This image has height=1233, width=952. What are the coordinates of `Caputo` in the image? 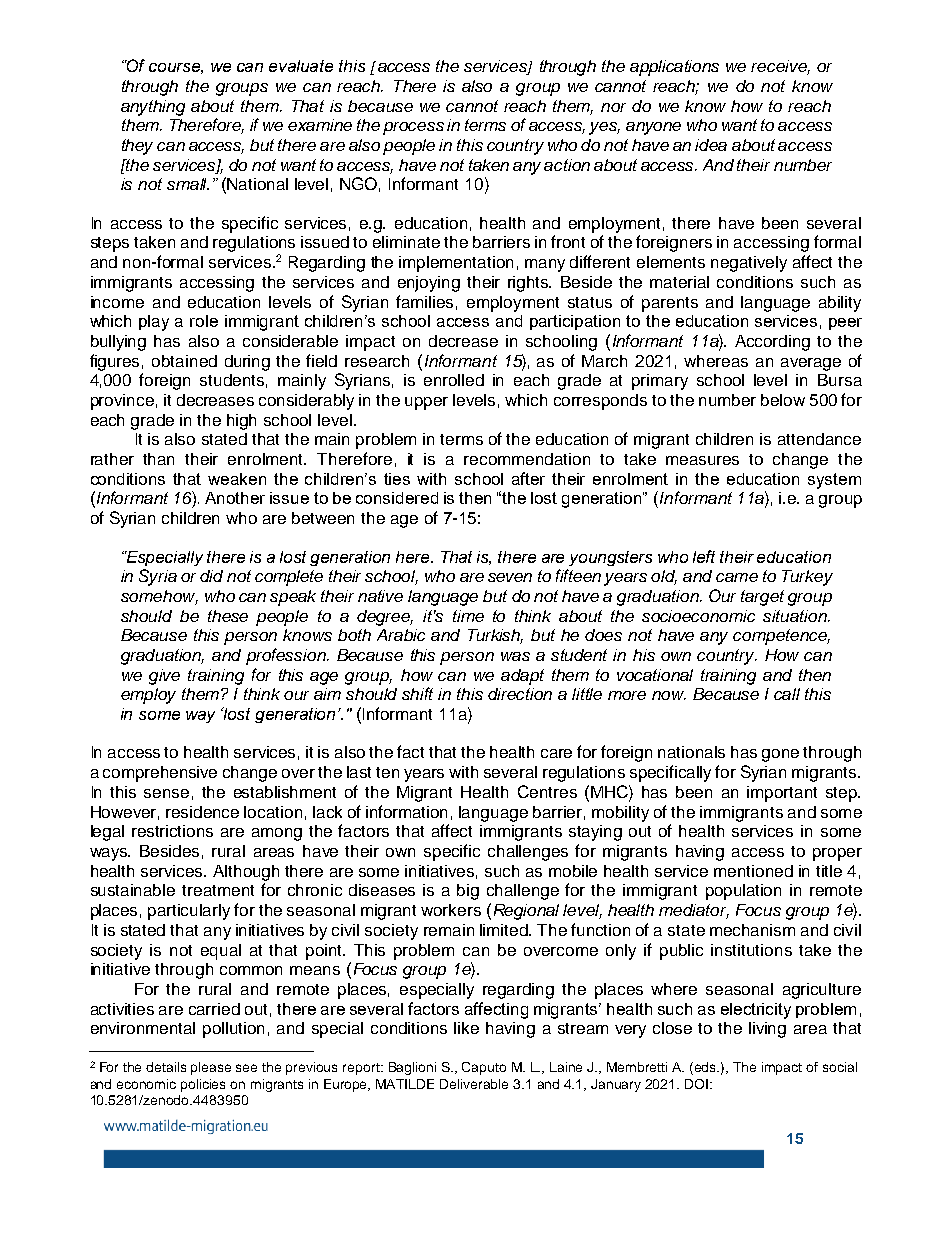 It's located at (484, 1068).
